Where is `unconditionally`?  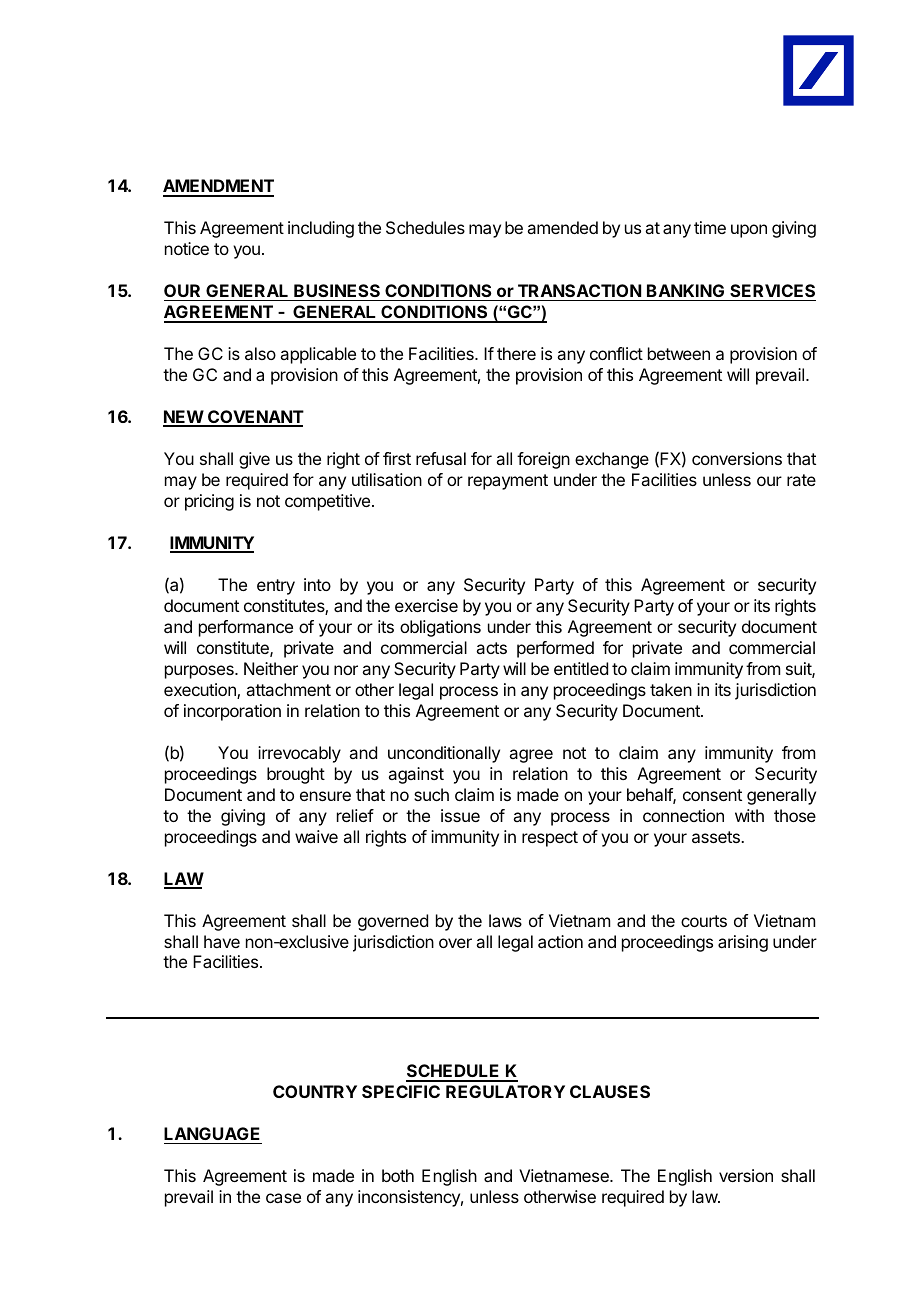 unconditionally is located at coordinates (444, 754).
